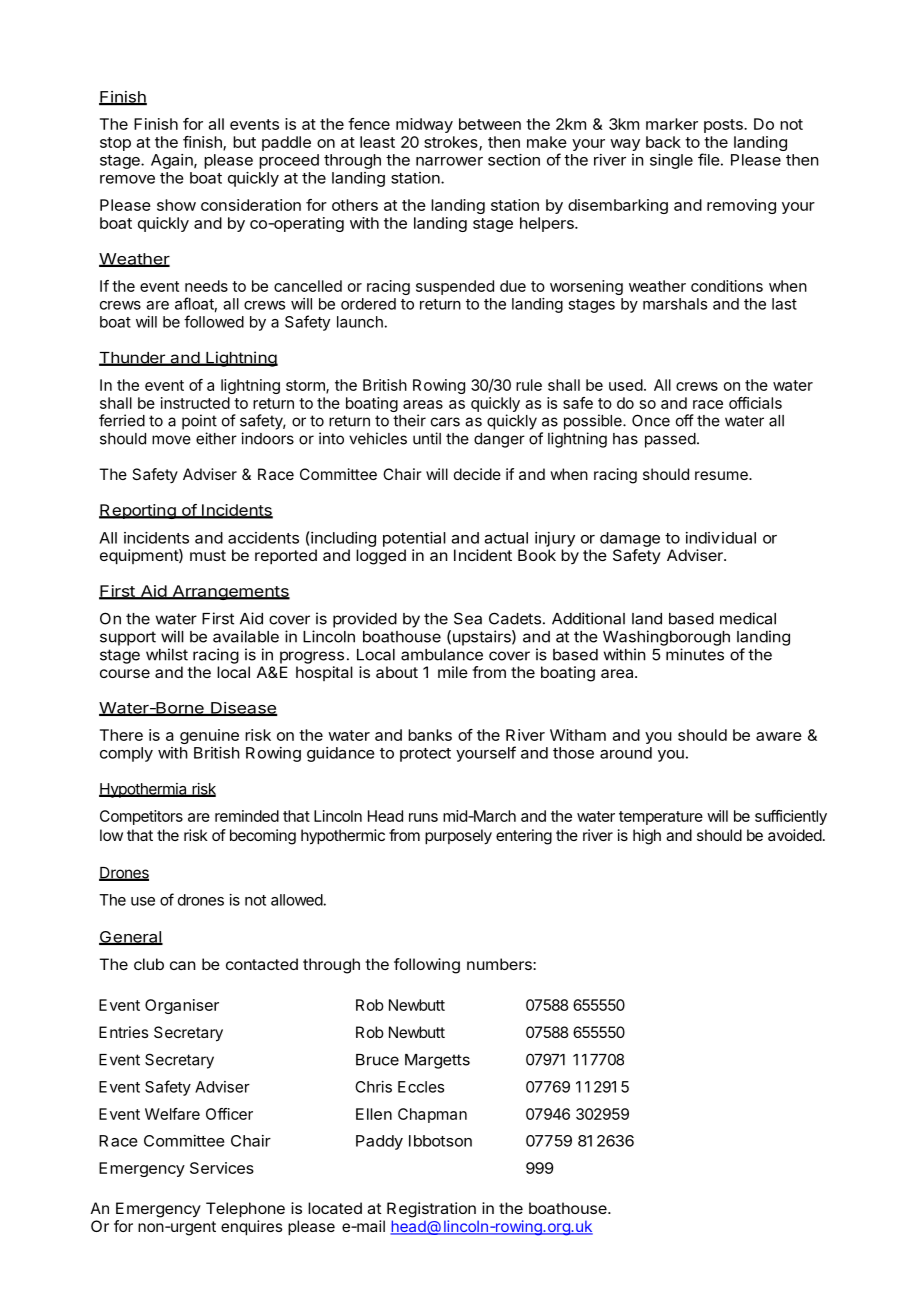 This screenshot has width=924, height=1308. Describe the element at coordinates (695, 654) in the screenshot. I see `minutes` at that location.
